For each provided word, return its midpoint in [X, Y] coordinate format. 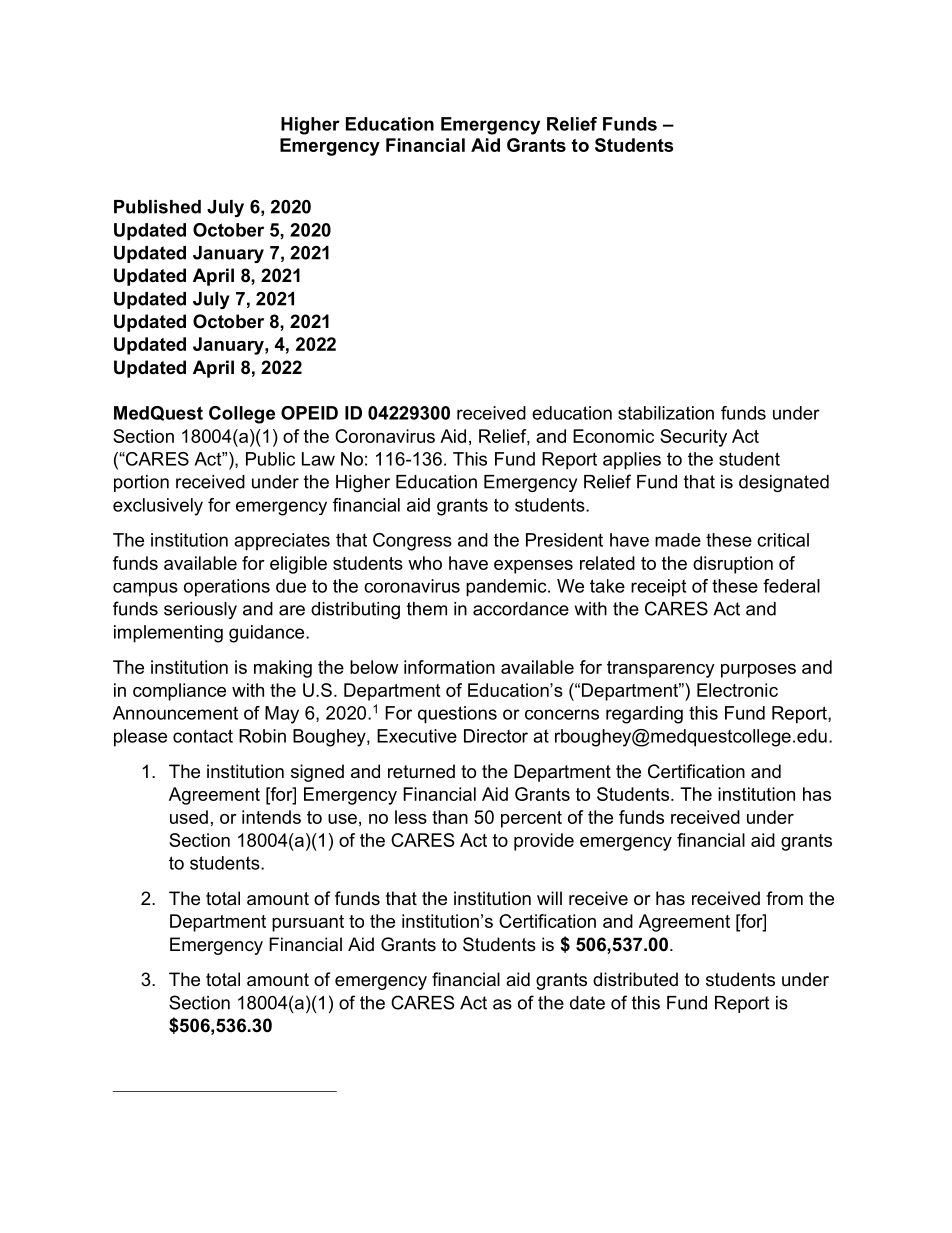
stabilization [666, 413]
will [549, 898]
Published [157, 207]
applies [632, 461]
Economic [613, 436]
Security [693, 438]
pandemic [507, 588]
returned [421, 771]
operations [227, 588]
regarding [644, 715]
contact [203, 736]
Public [270, 459]
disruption [733, 565]
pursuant [308, 923]
